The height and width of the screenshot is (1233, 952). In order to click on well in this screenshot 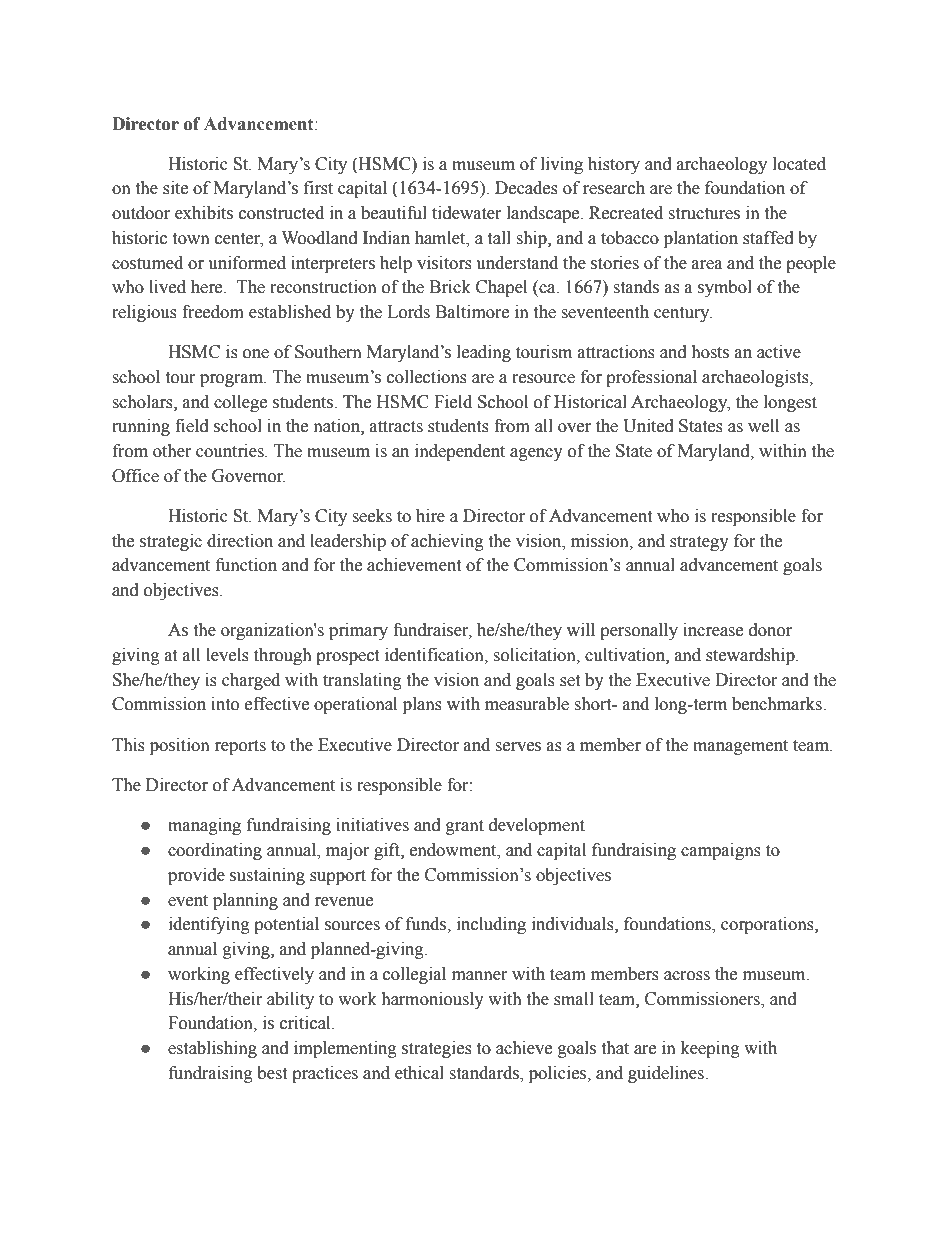, I will do `click(763, 426)`.
